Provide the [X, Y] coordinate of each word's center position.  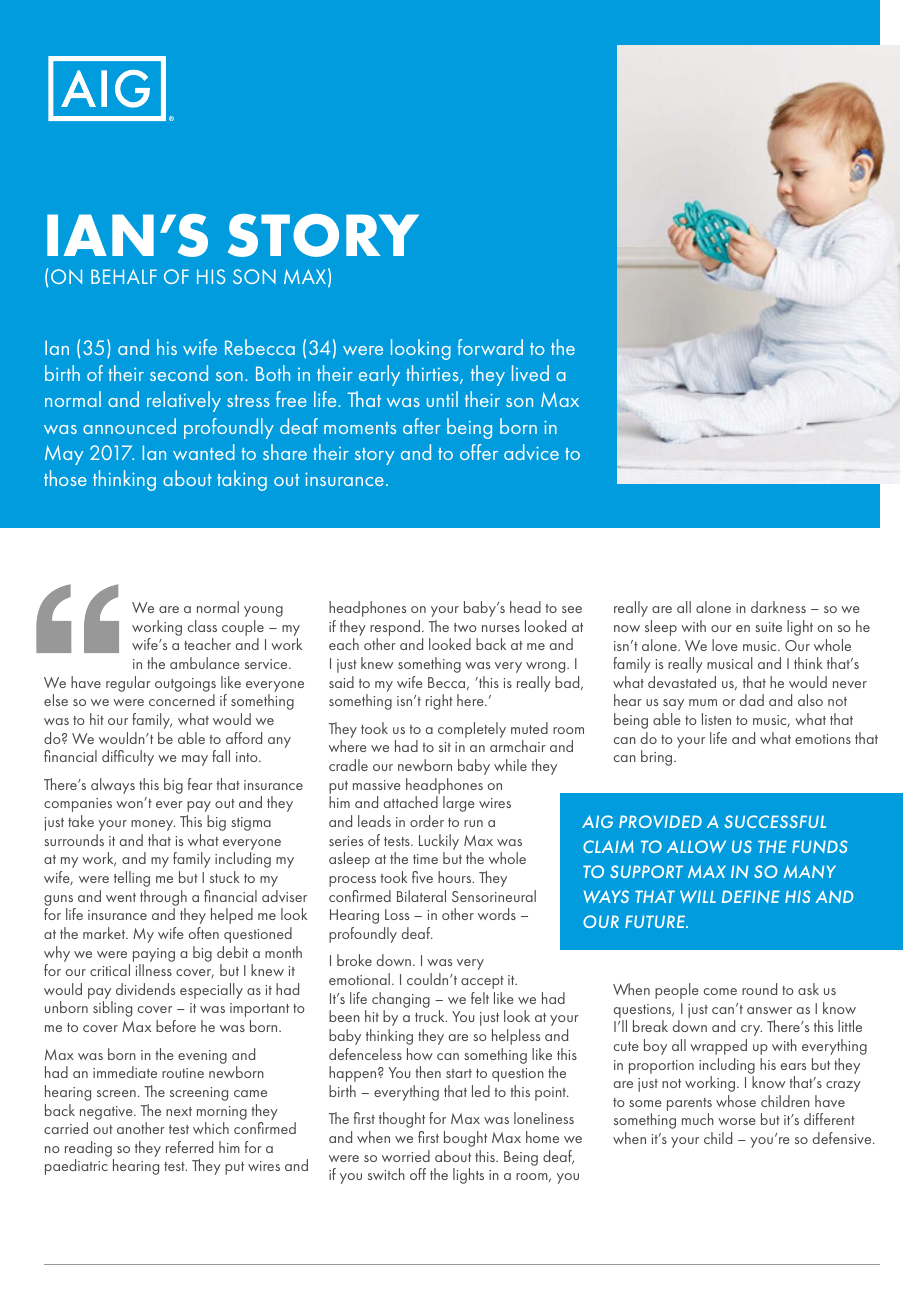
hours [456, 877]
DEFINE [751, 896]
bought [465, 1139]
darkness [778, 607]
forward [490, 347]
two [465, 627]
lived [530, 373]
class [202, 626]
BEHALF [124, 276]
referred [189, 1147]
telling [132, 879]
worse [737, 1121]
